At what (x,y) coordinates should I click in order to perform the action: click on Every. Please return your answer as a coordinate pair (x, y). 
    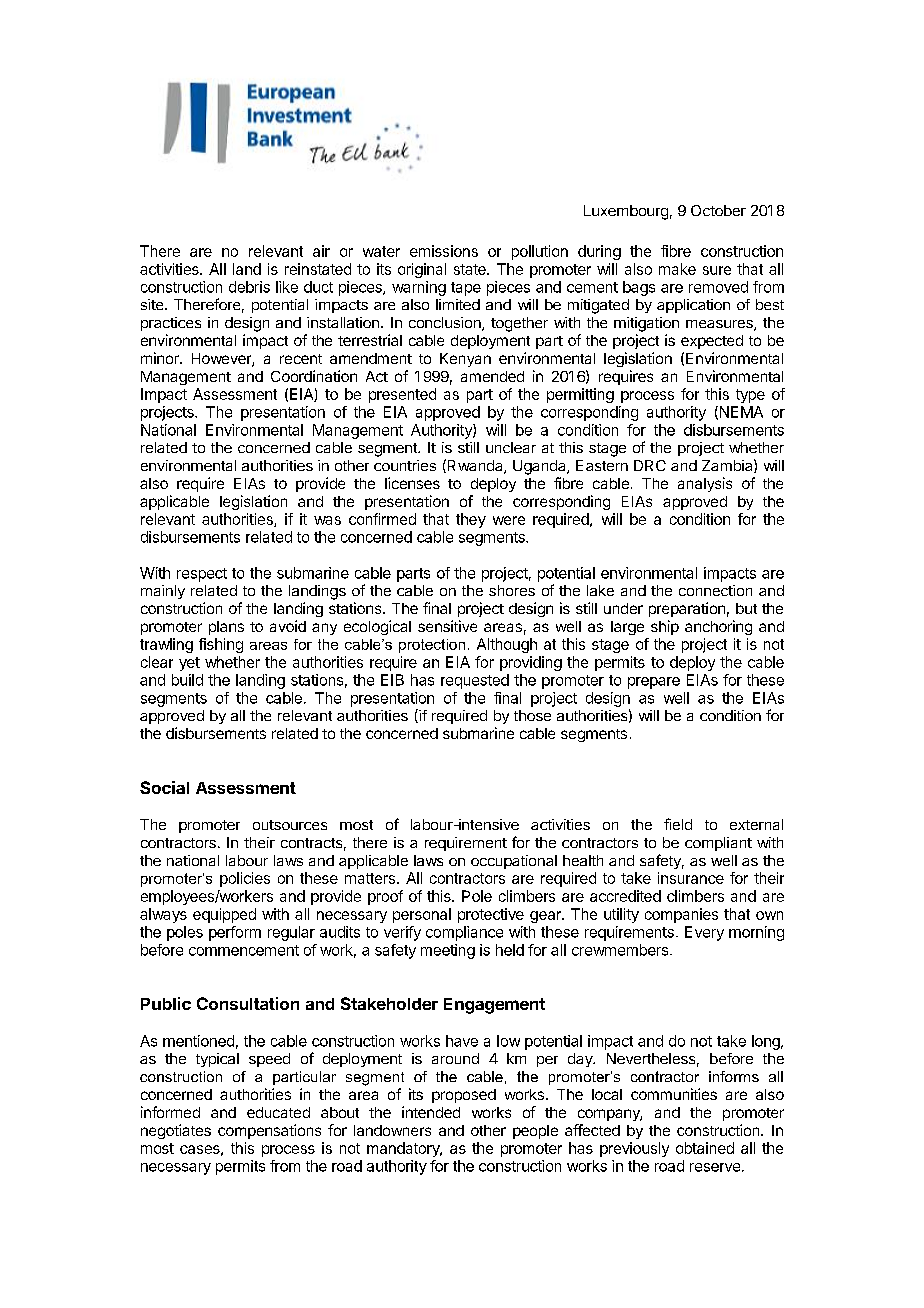
    Looking at the image, I should click on (704, 933).
